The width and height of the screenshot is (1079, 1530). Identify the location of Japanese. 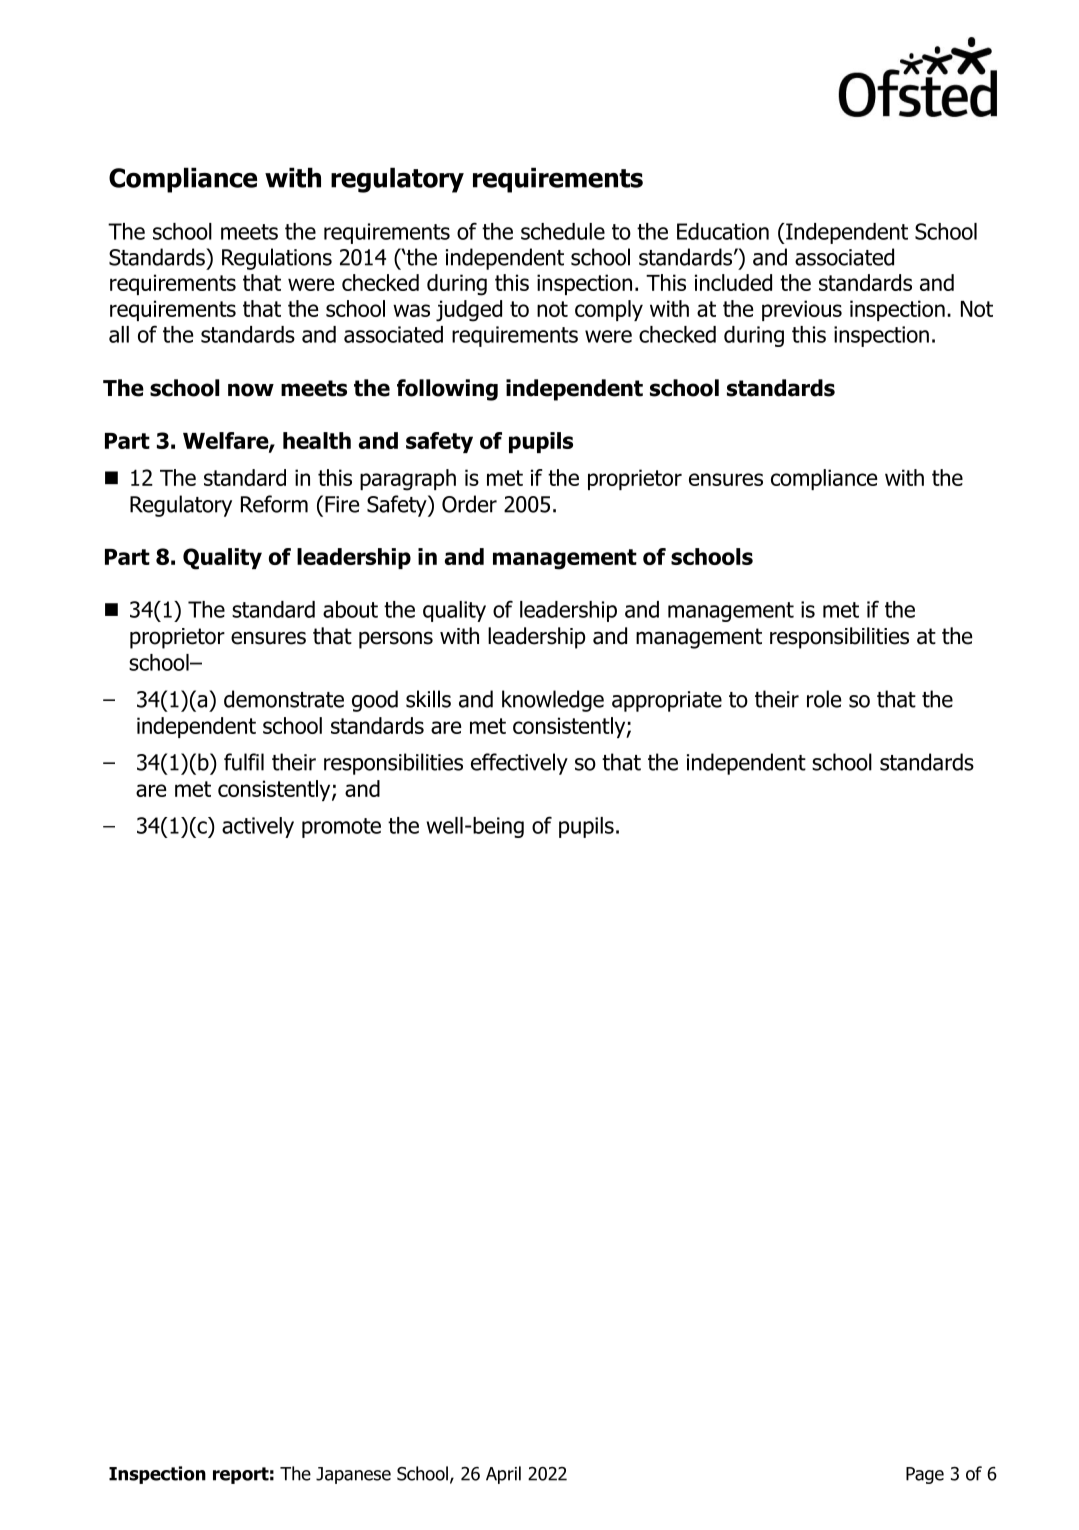
(353, 1475).
